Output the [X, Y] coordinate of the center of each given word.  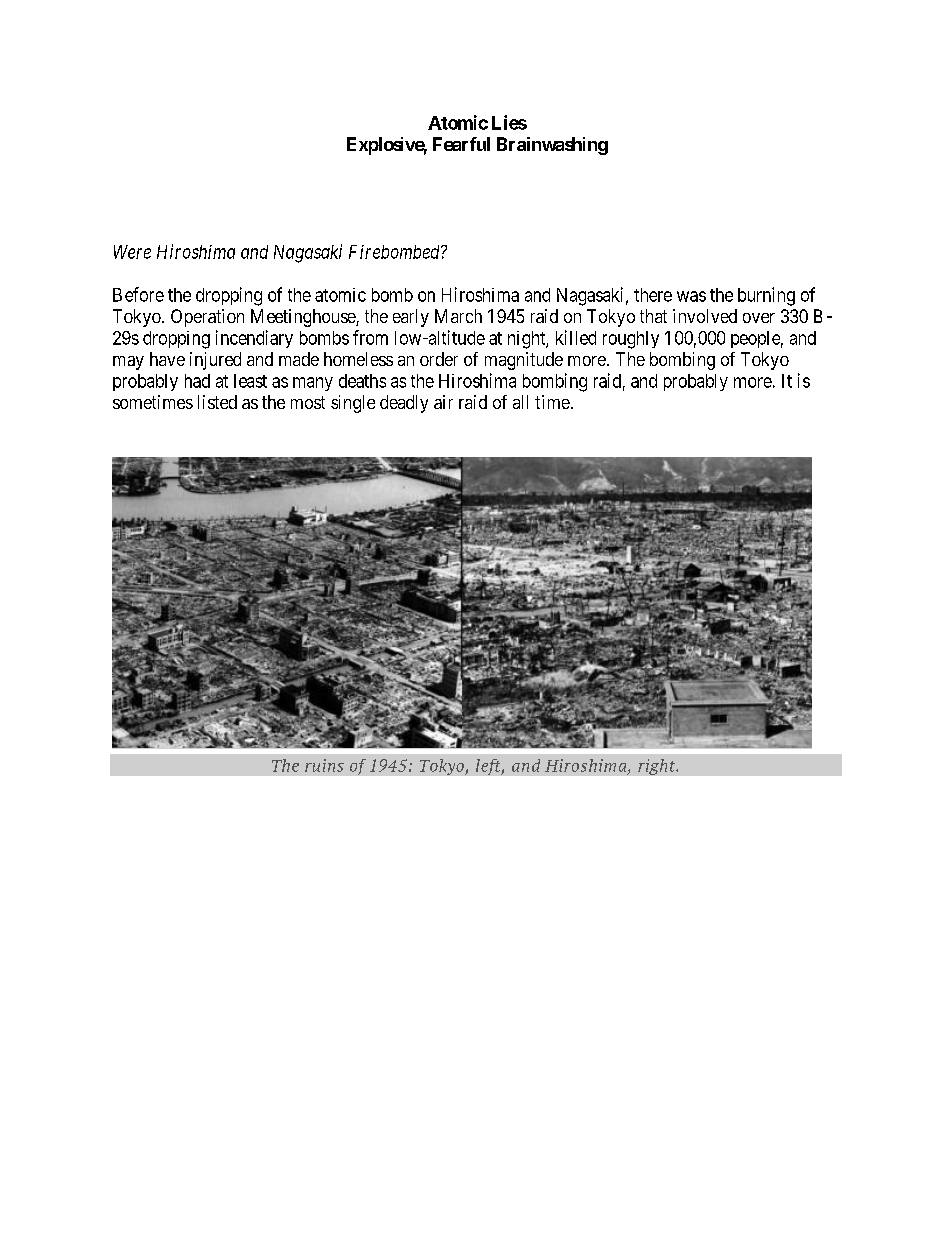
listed [217, 402]
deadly [404, 404]
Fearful [461, 144]
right [658, 767]
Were [132, 252]
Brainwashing [552, 146]
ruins [324, 765]
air [443, 402]
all [520, 402]
